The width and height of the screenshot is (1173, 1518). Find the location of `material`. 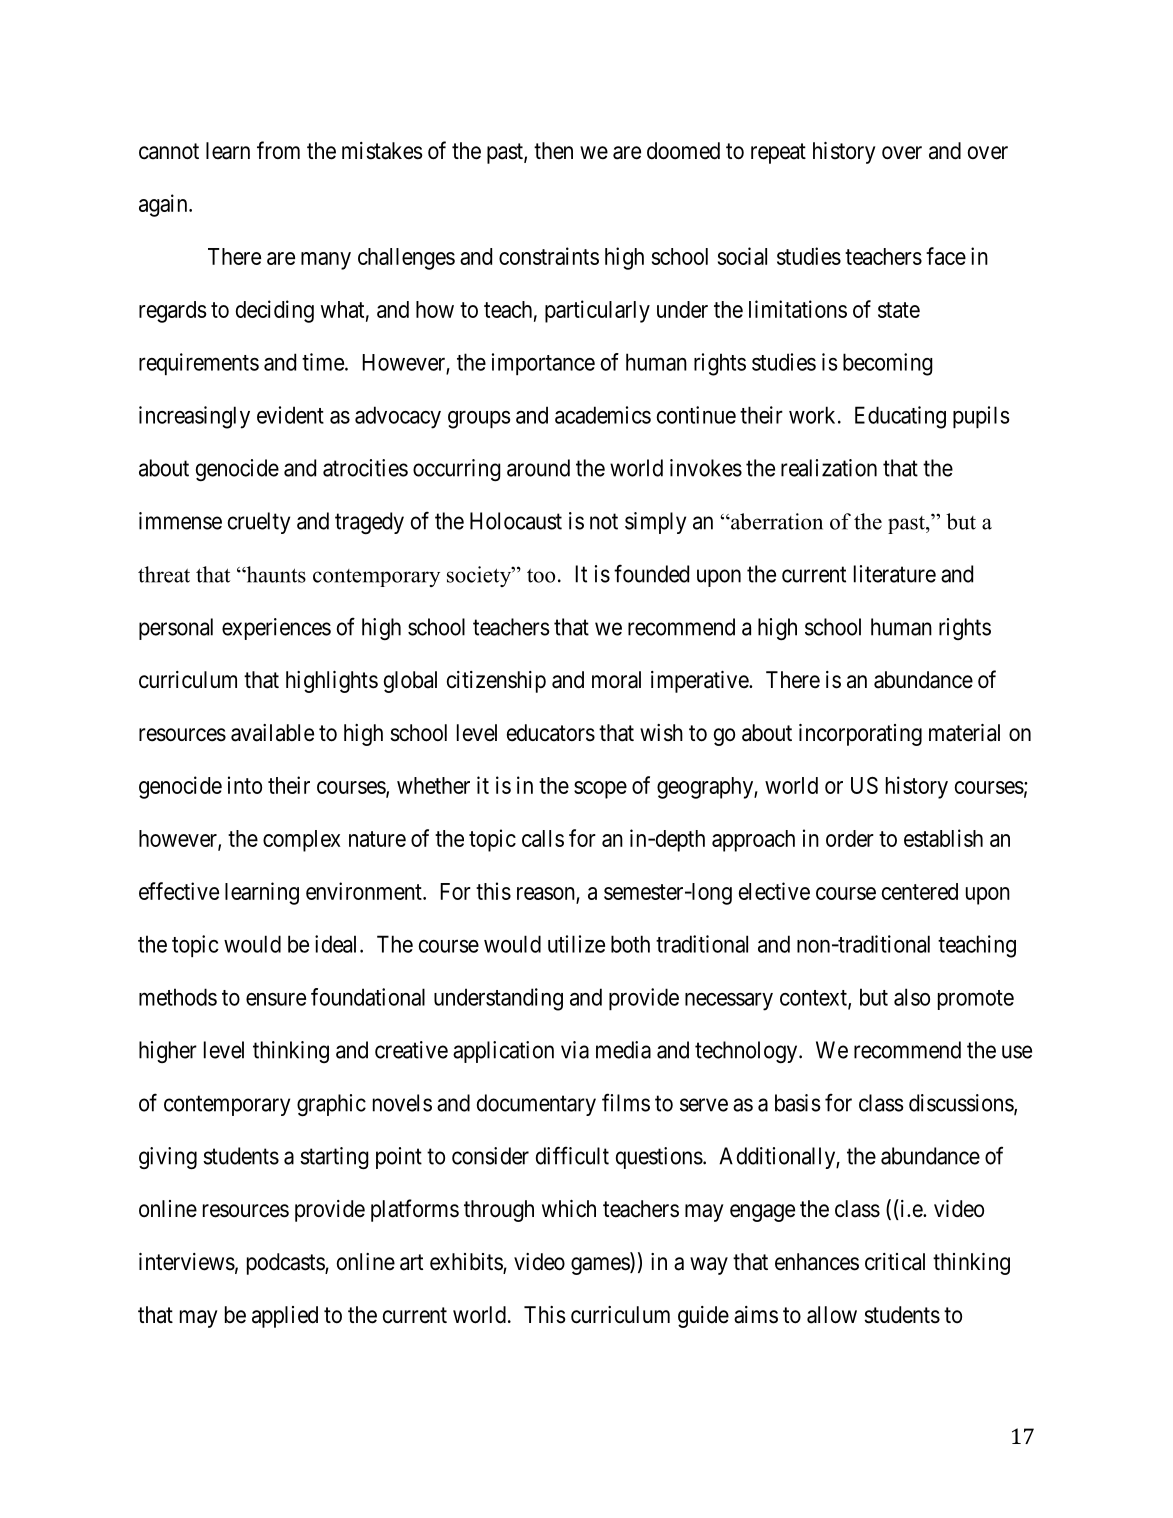

material is located at coordinates (964, 733).
